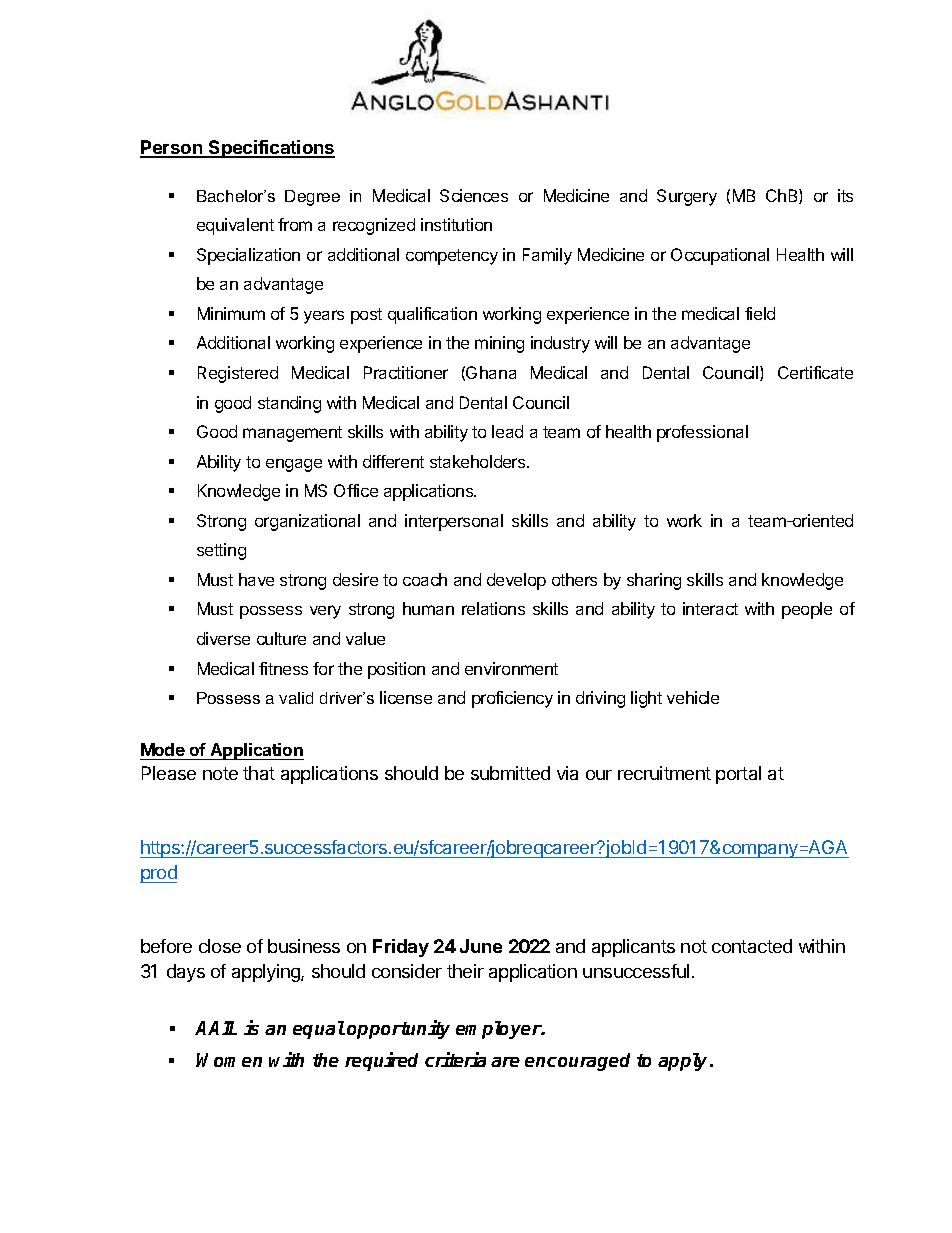 This screenshot has width=952, height=1233. I want to click on Sciences, so click(474, 195).
